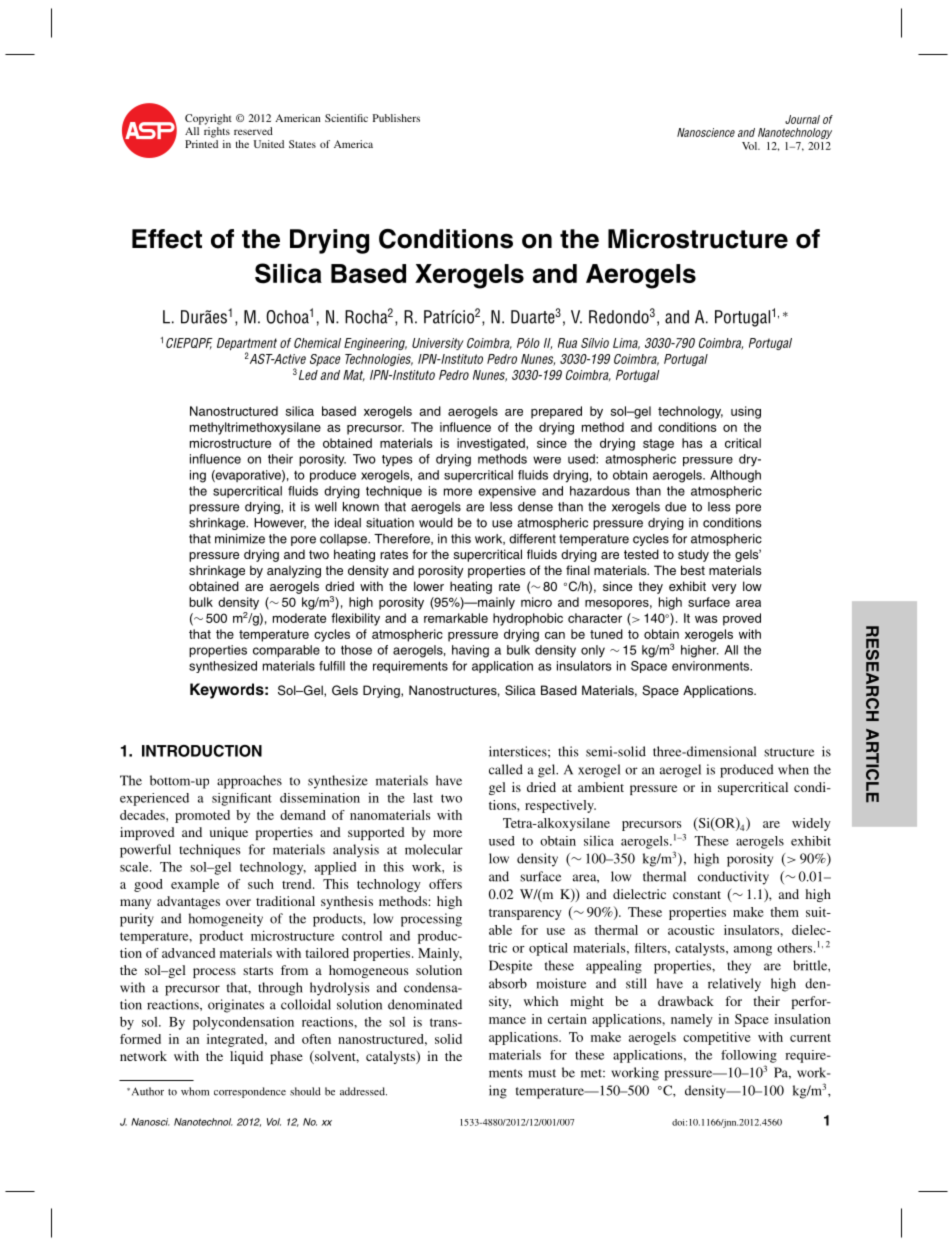 The width and height of the page is (952, 1240). I want to click on approaches, so click(249, 782).
